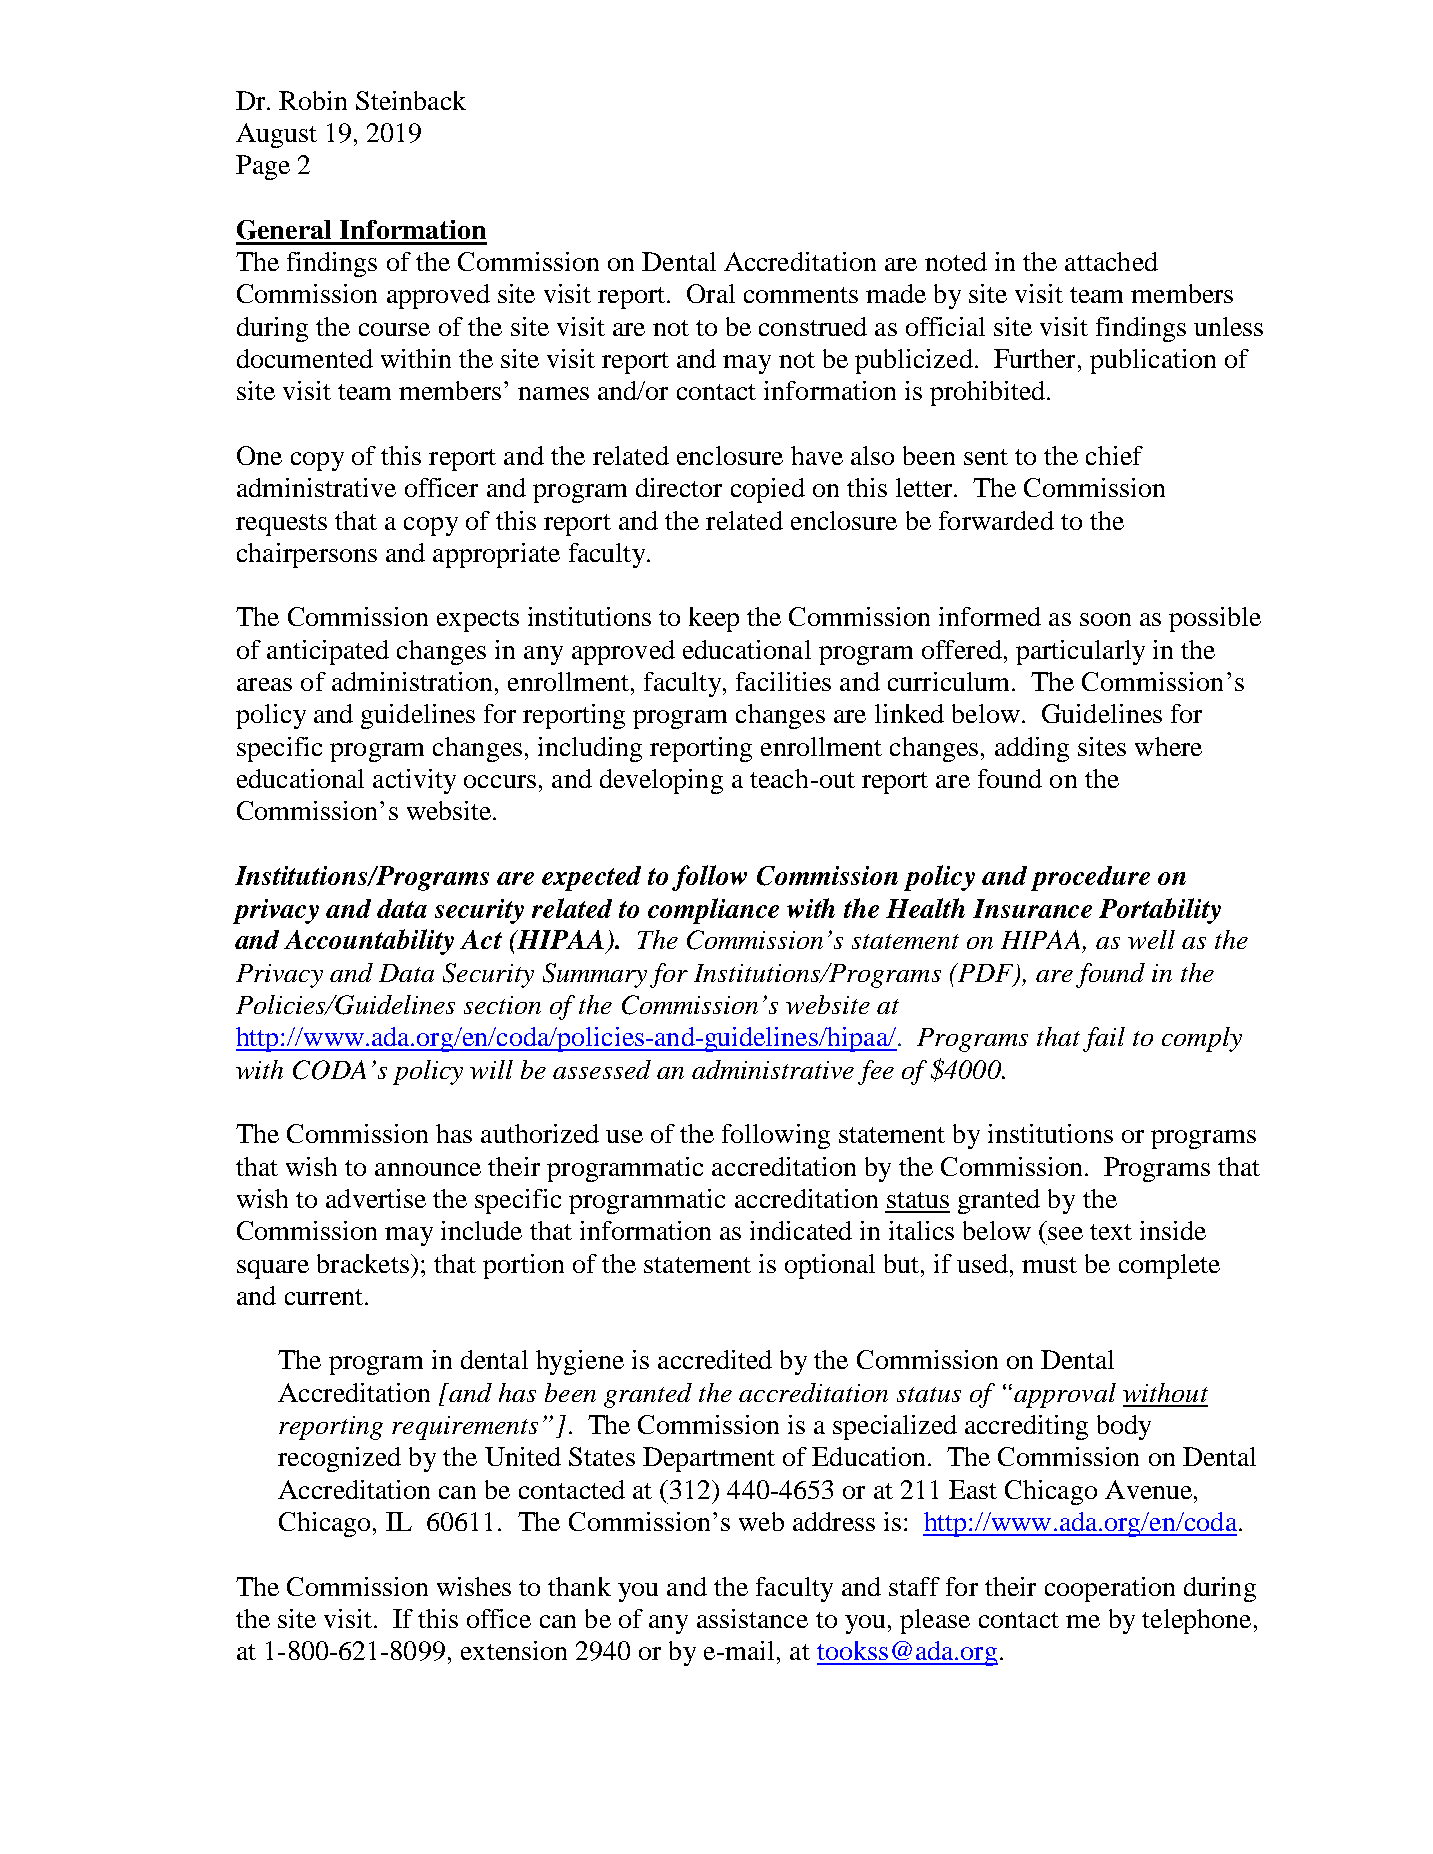  I want to click on Robin, so click(313, 100).
